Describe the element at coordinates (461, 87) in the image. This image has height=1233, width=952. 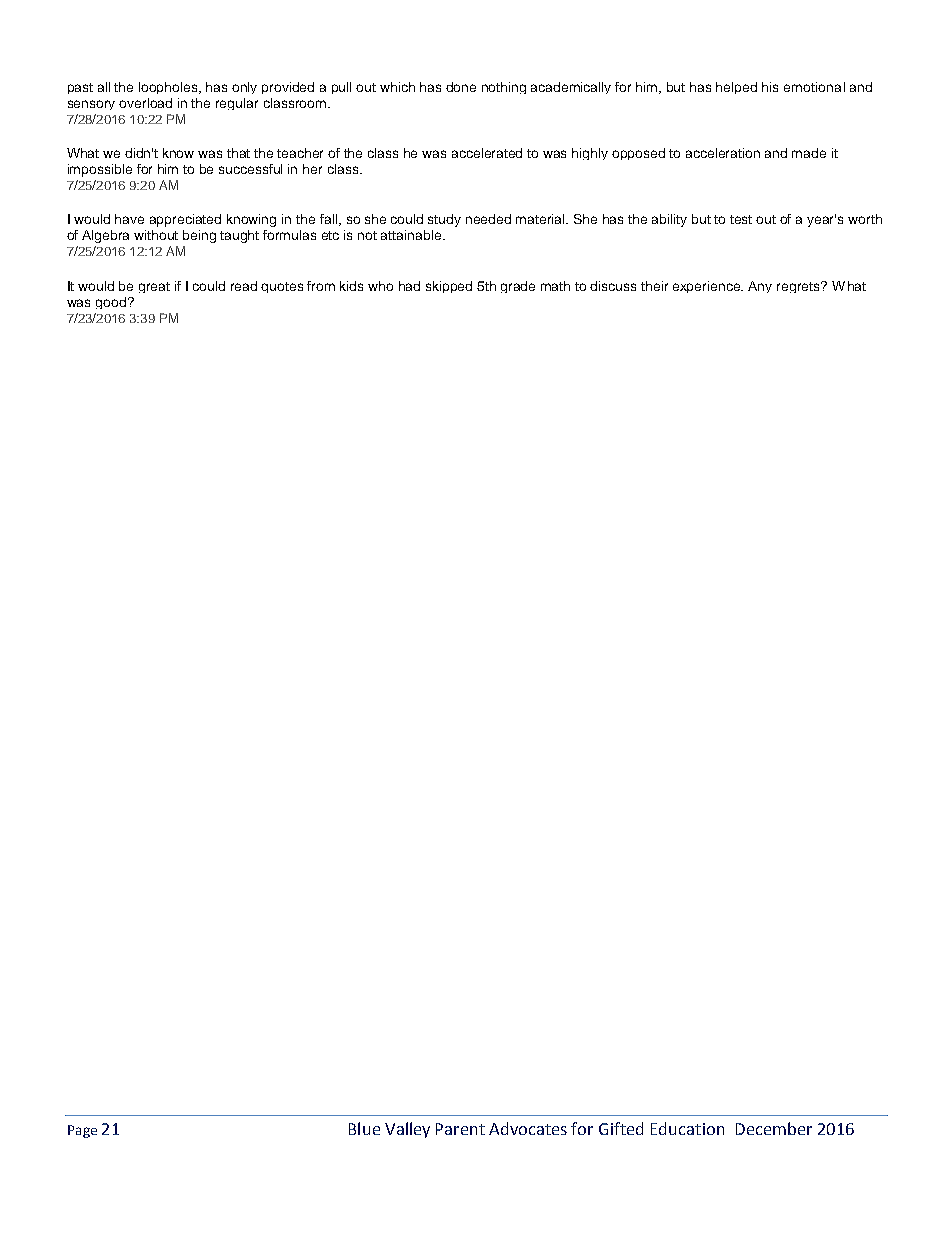
I see `done` at that location.
